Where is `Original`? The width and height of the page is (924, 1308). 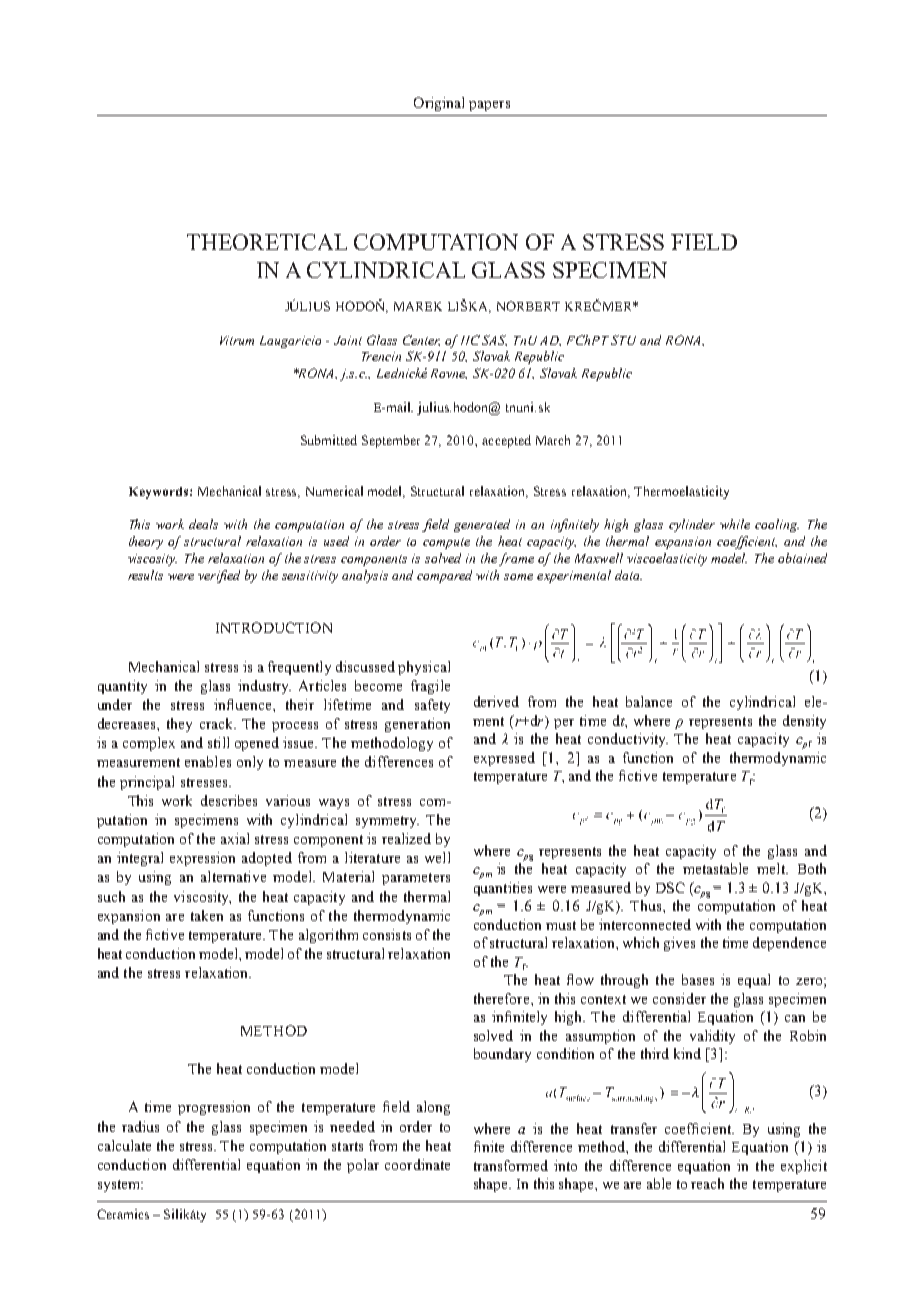
Original is located at coordinates (439, 104).
